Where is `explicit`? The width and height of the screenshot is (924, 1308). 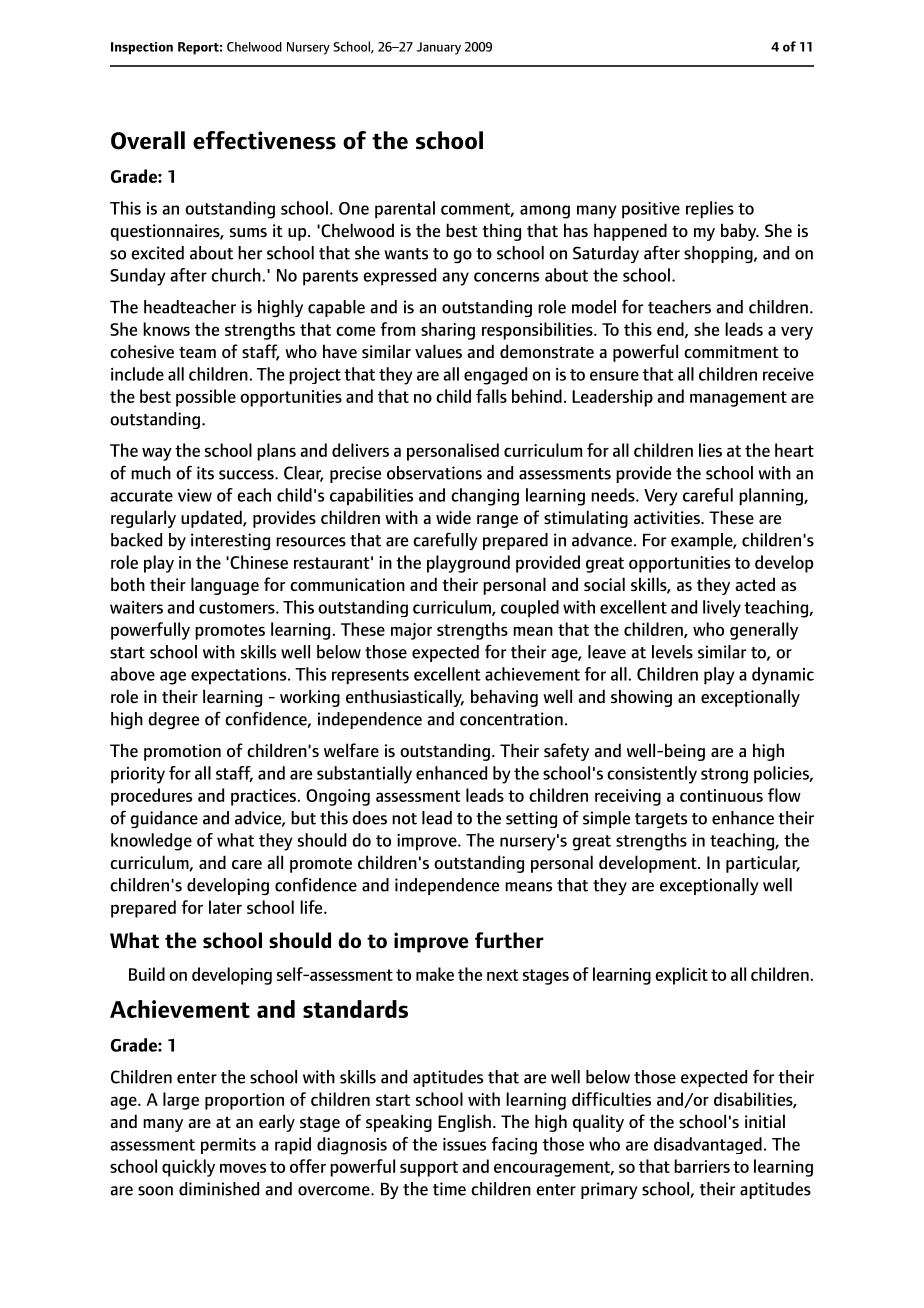 explicit is located at coordinates (681, 976).
